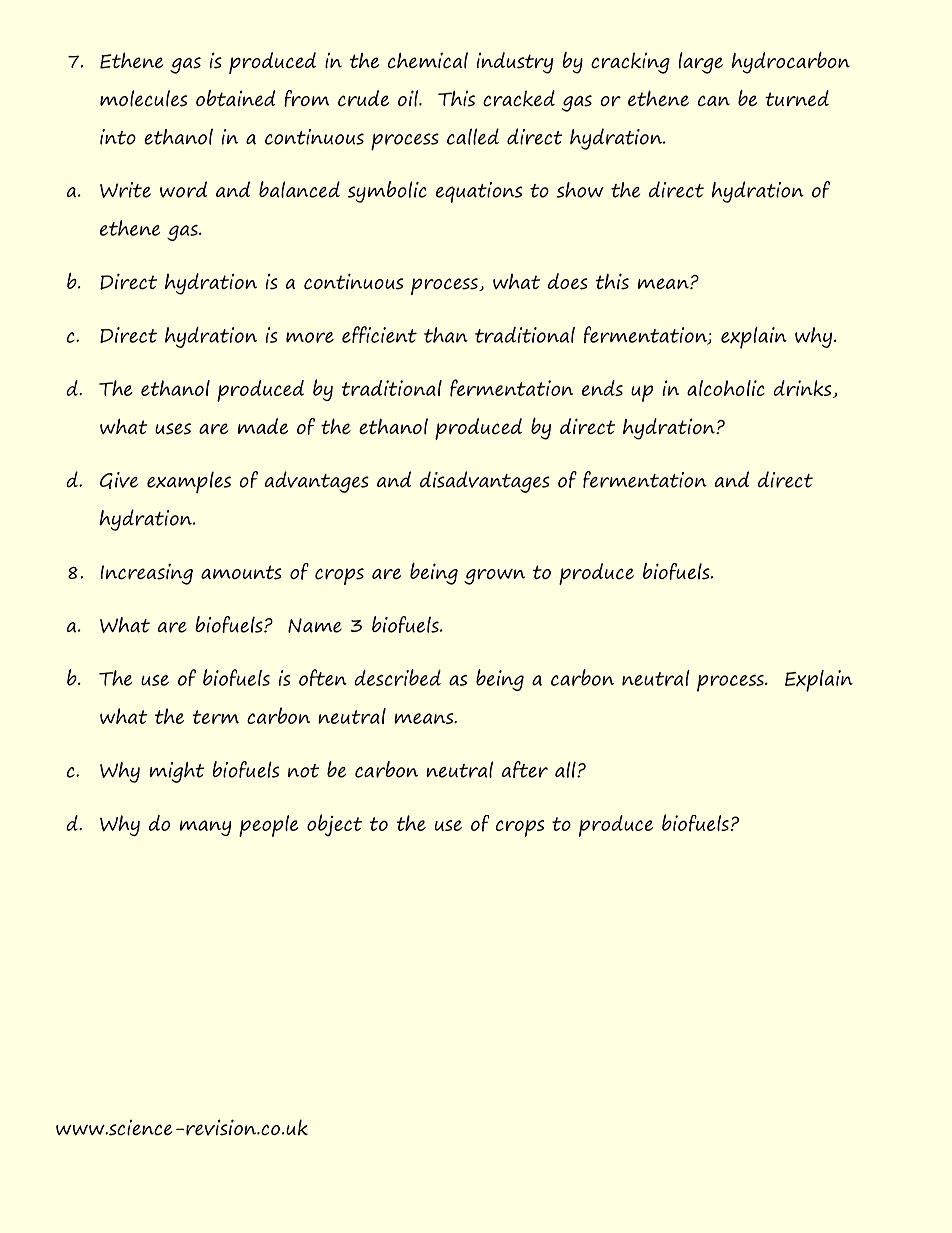  What do you see at coordinates (334, 825) in the document?
I see `object` at bounding box center [334, 825].
